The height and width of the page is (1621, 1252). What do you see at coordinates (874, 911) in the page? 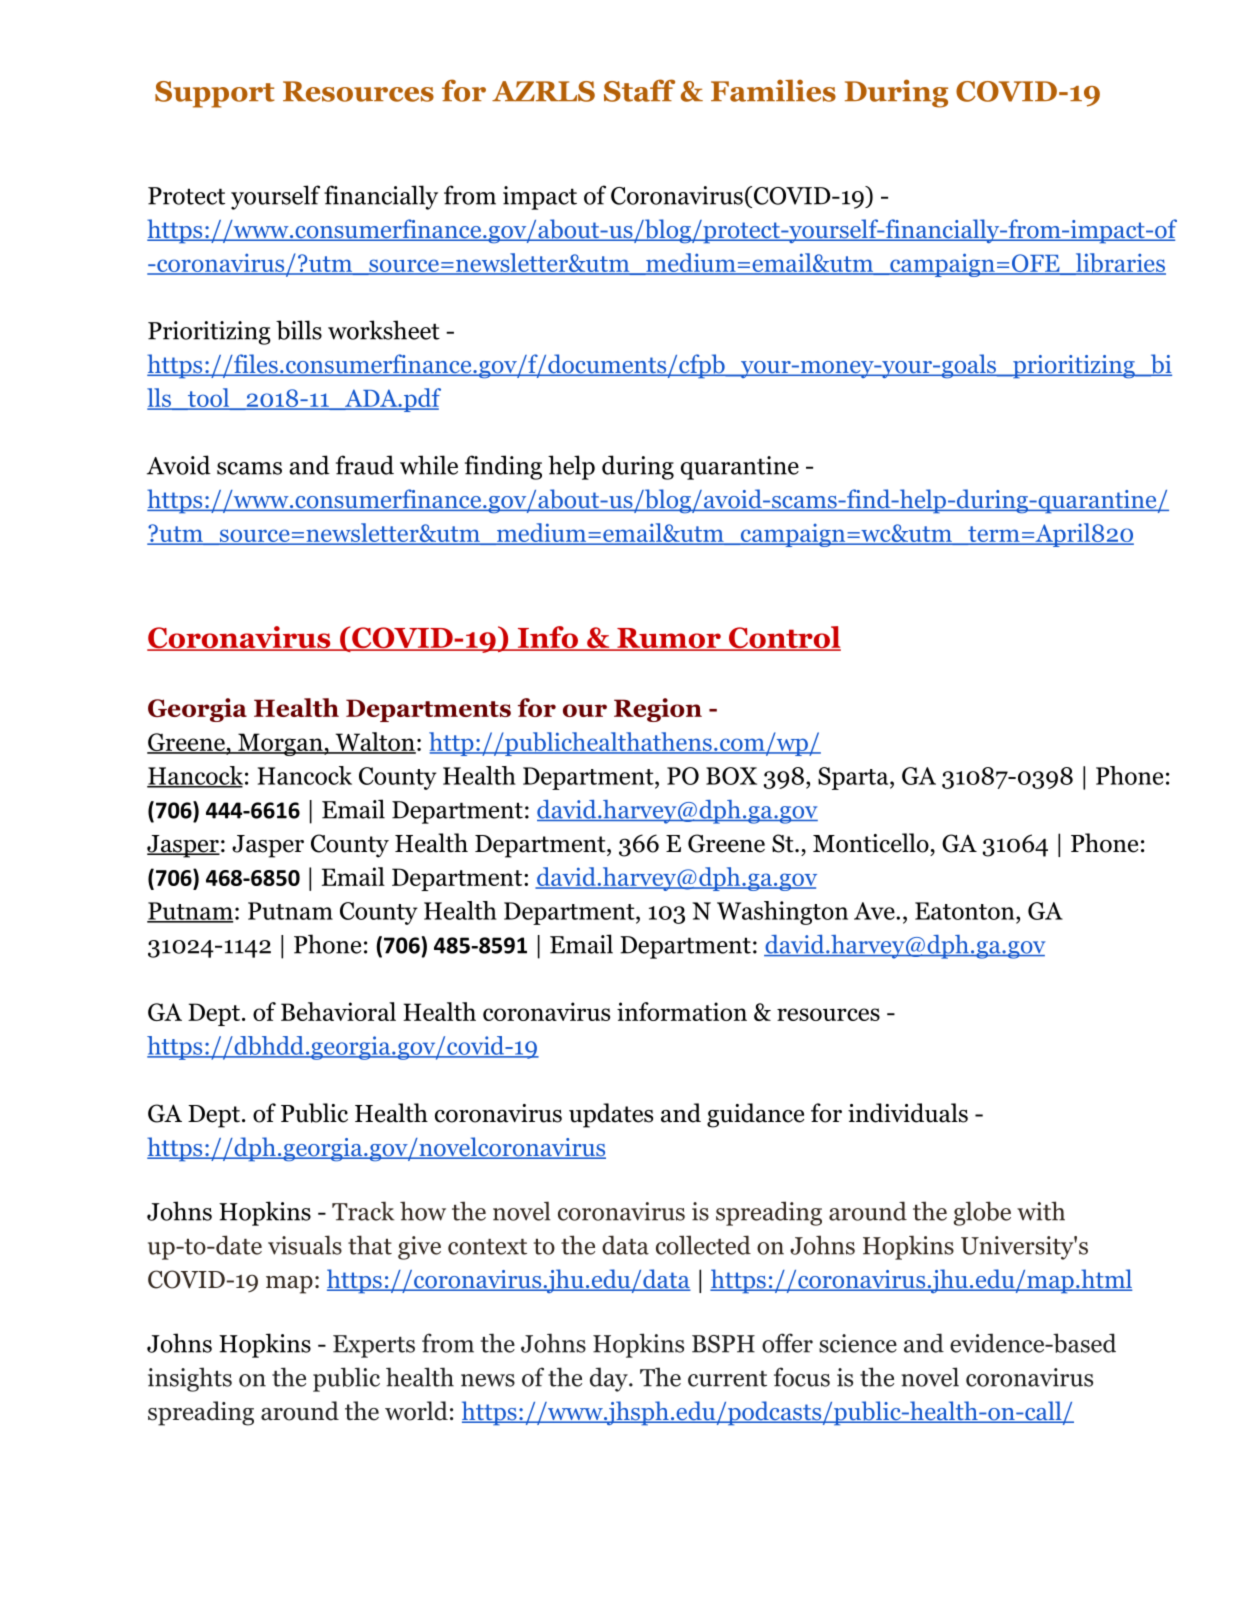
I see `Ave` at bounding box center [874, 911].
